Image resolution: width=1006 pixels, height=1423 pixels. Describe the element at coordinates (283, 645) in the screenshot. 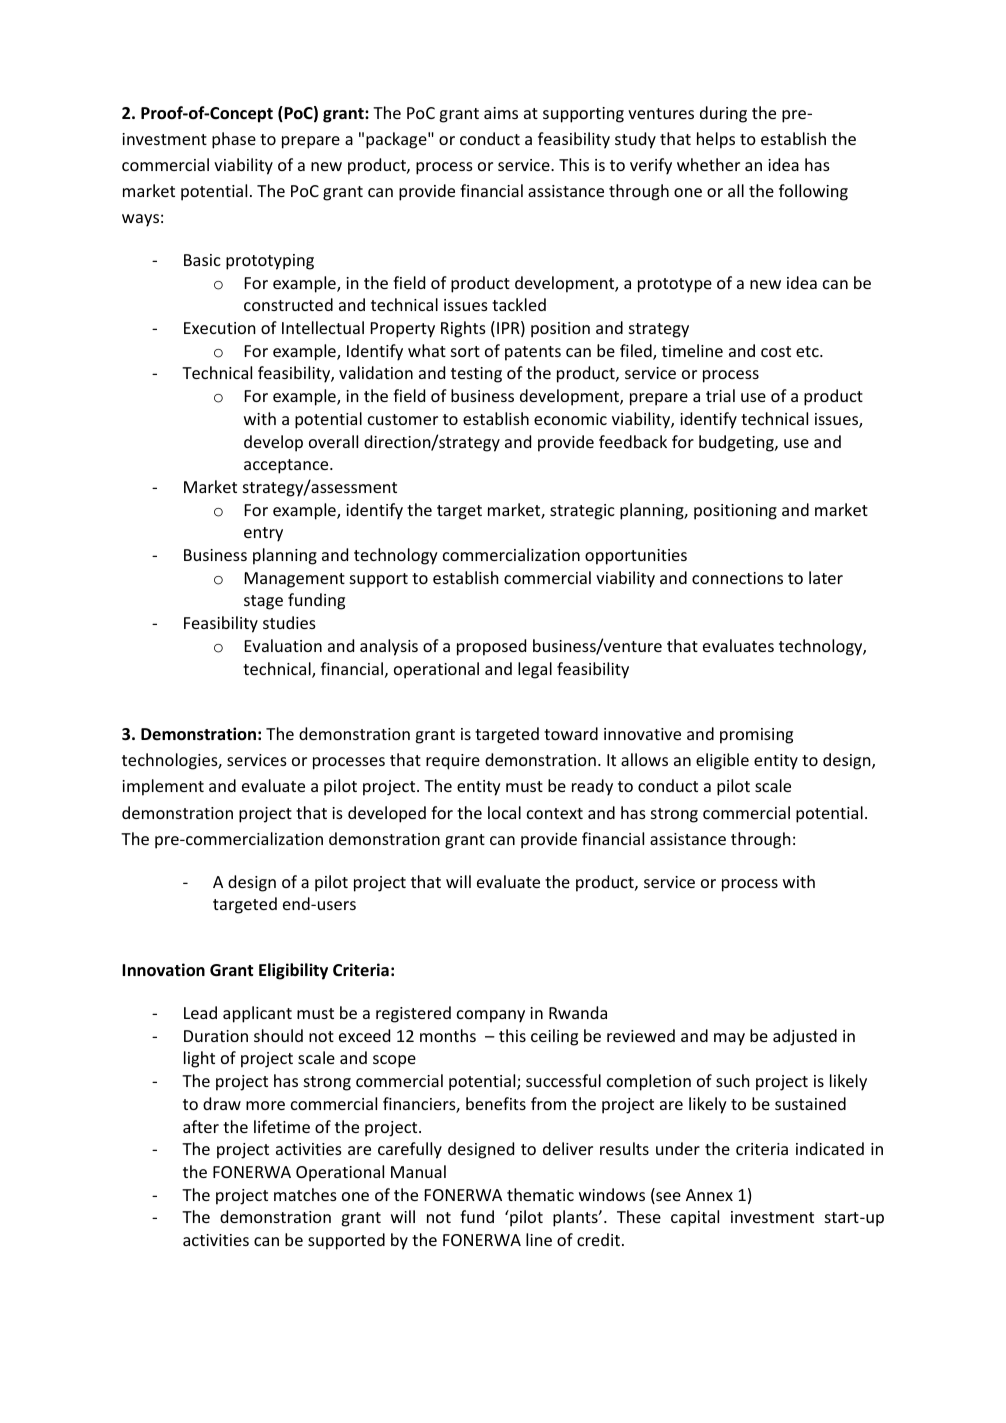

I see `Evaluation` at that location.
